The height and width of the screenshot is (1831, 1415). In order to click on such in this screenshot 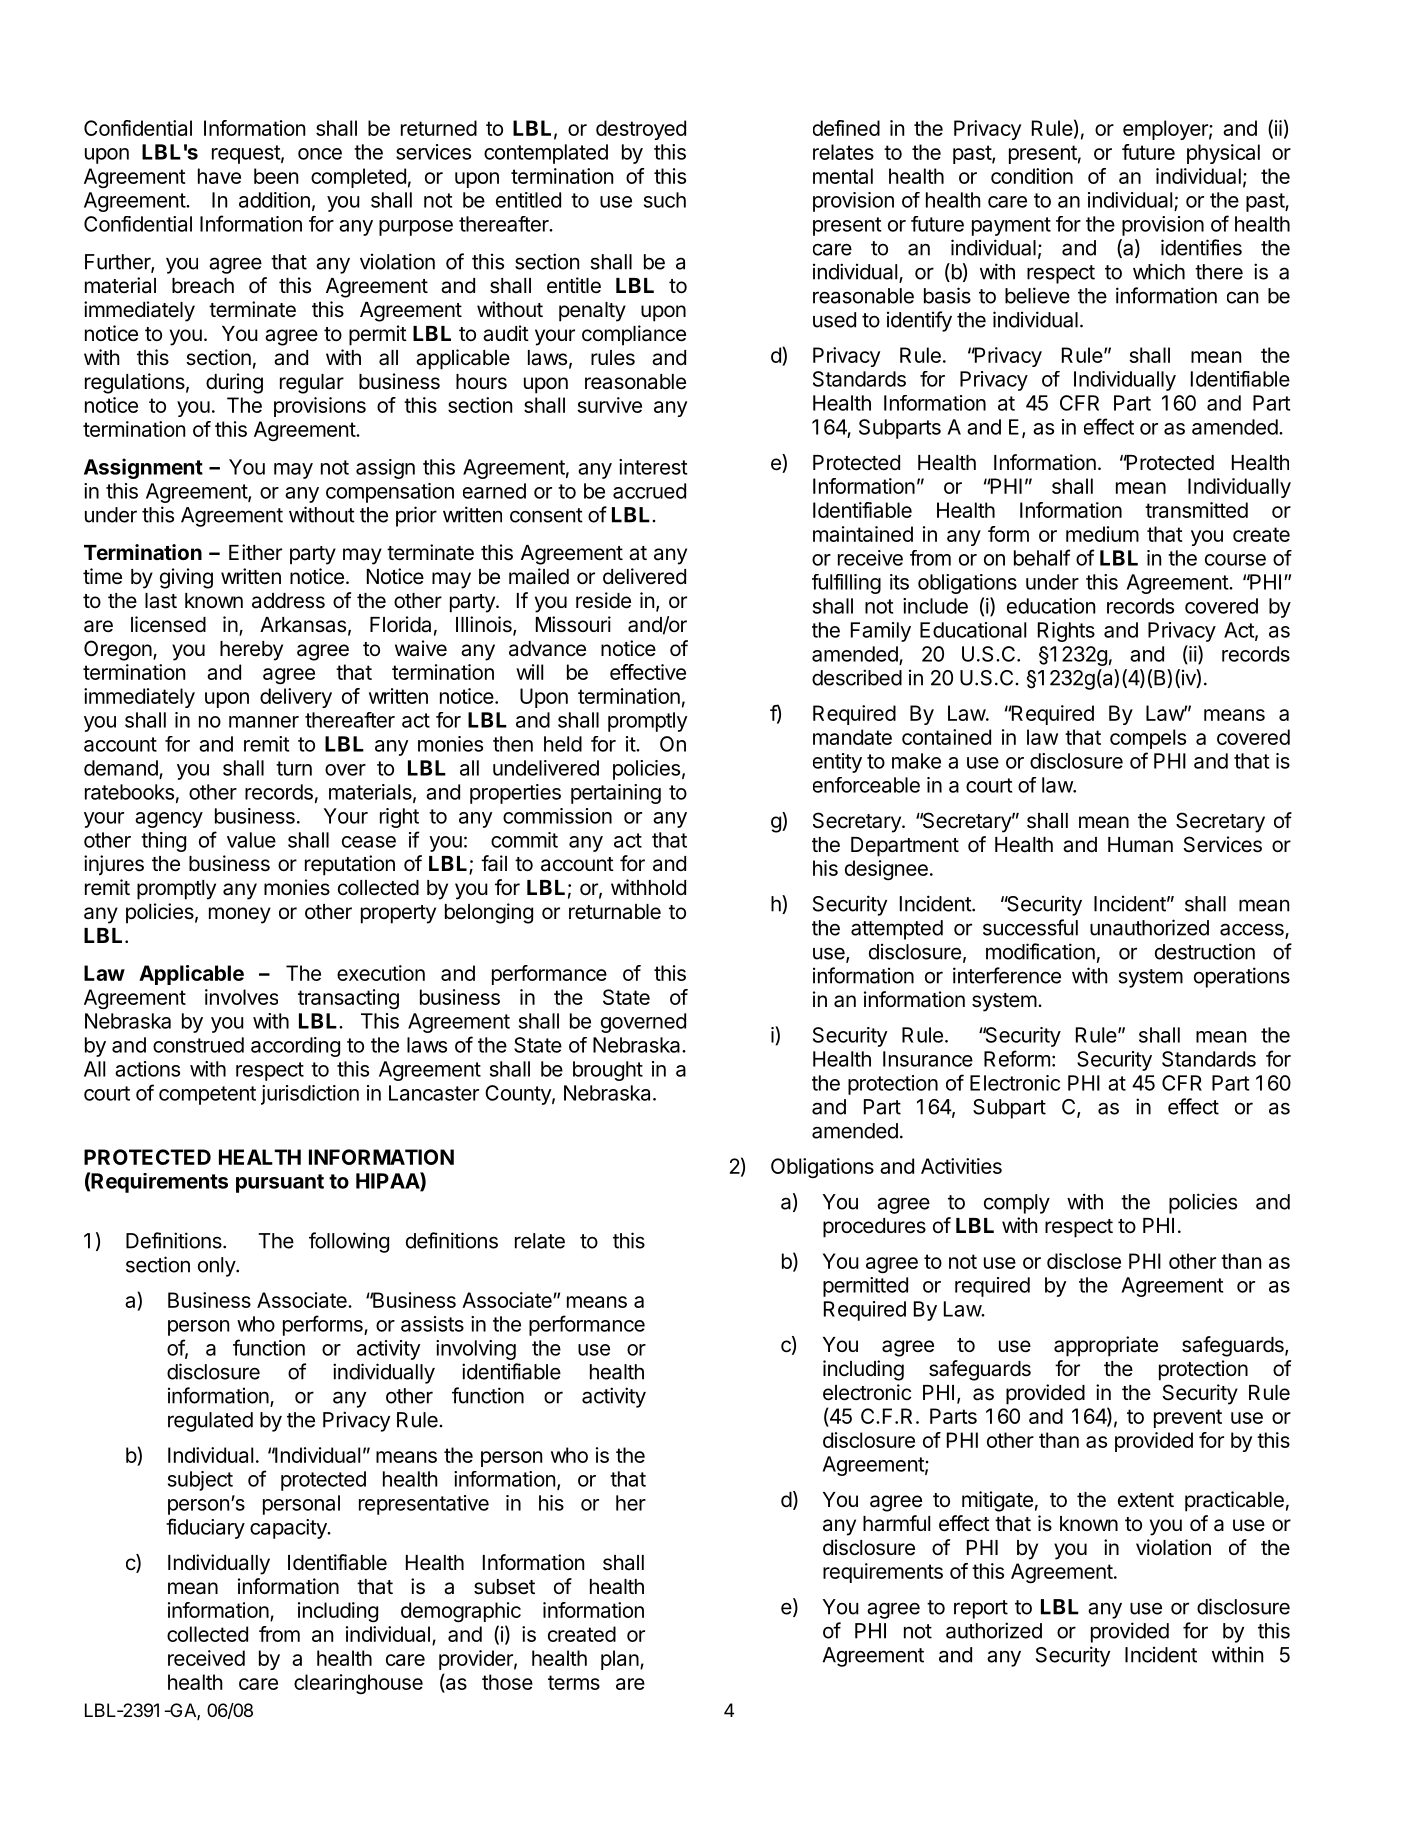, I will do `click(665, 200)`.
